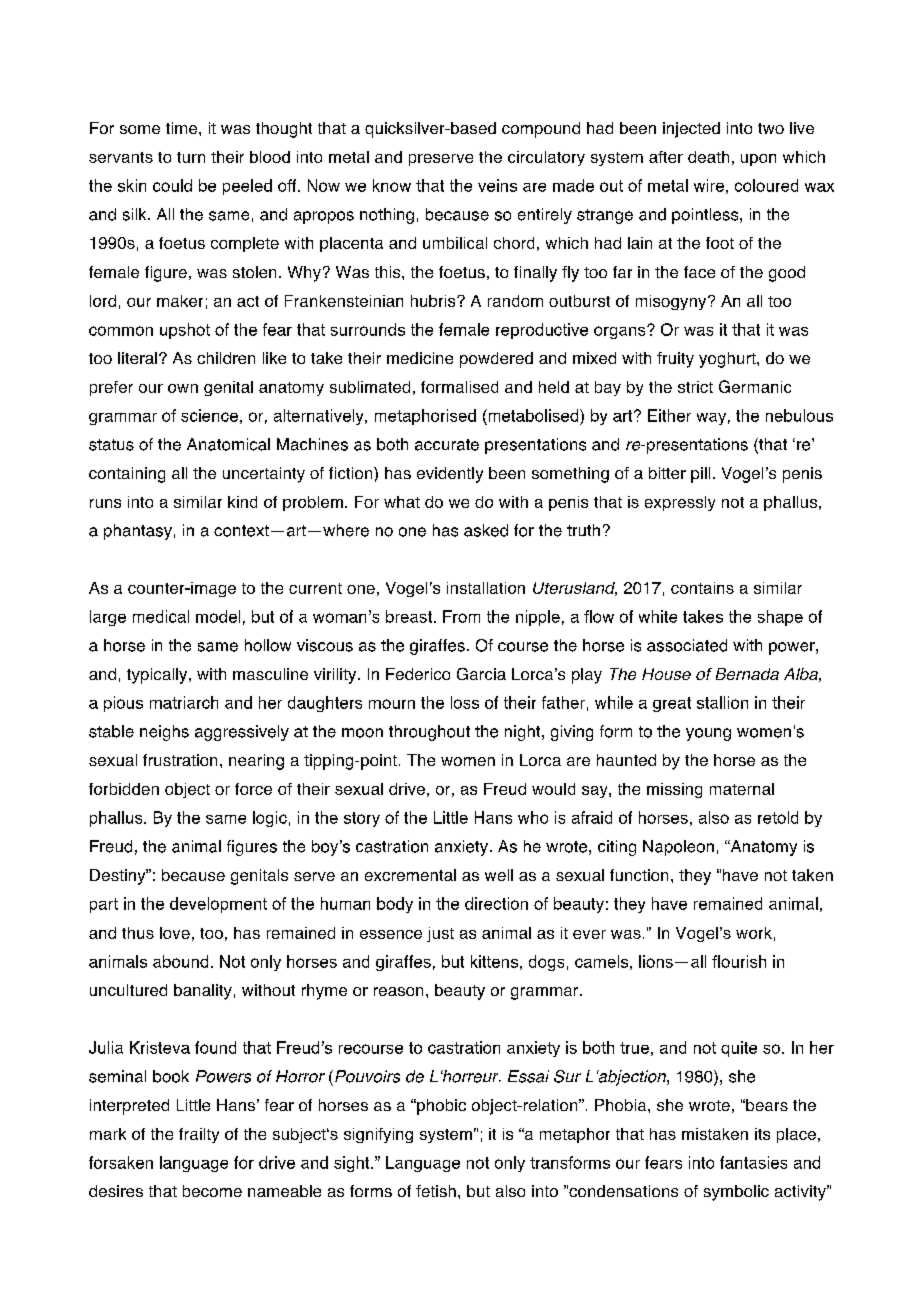  Describe the element at coordinates (753, 1162) in the page. I see `fantasies` at that location.
